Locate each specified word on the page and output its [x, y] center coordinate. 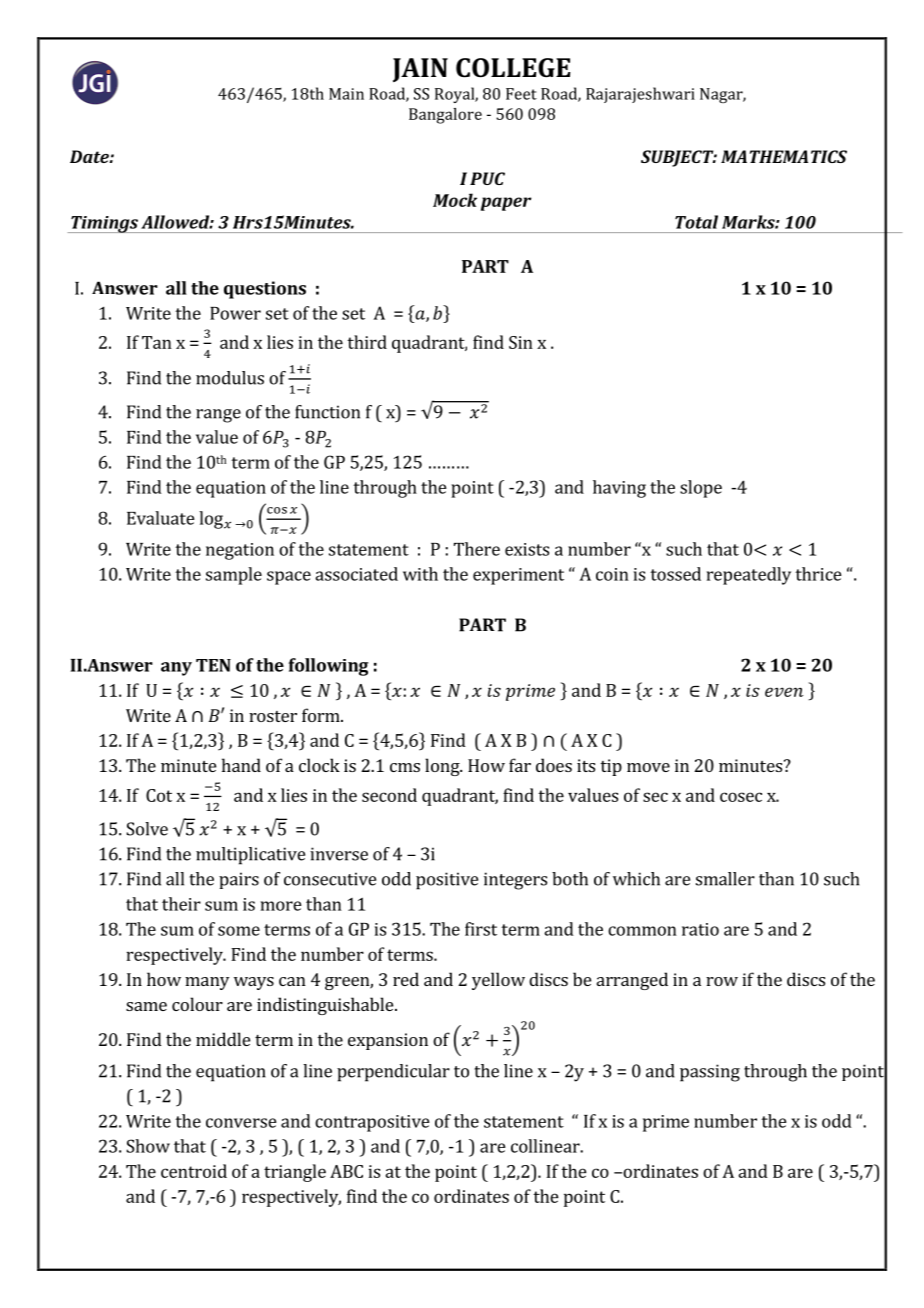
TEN [213, 665]
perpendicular [393, 1073]
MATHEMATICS [784, 156]
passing [710, 1073]
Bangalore [445, 116]
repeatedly [749, 576]
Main [346, 94]
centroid [194, 1171]
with [420, 574]
